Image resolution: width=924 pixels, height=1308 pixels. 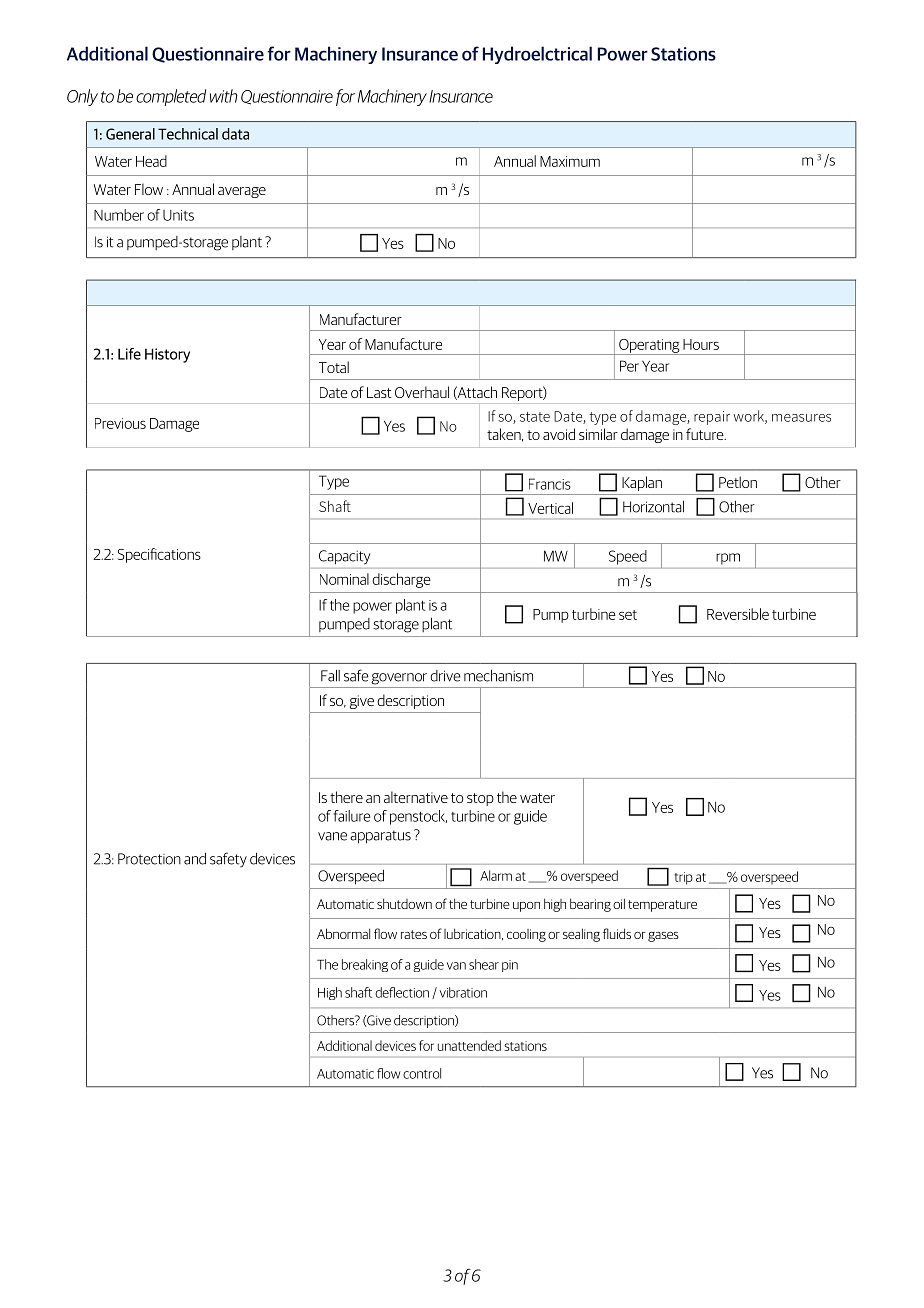 I want to click on and, so click(x=195, y=859).
